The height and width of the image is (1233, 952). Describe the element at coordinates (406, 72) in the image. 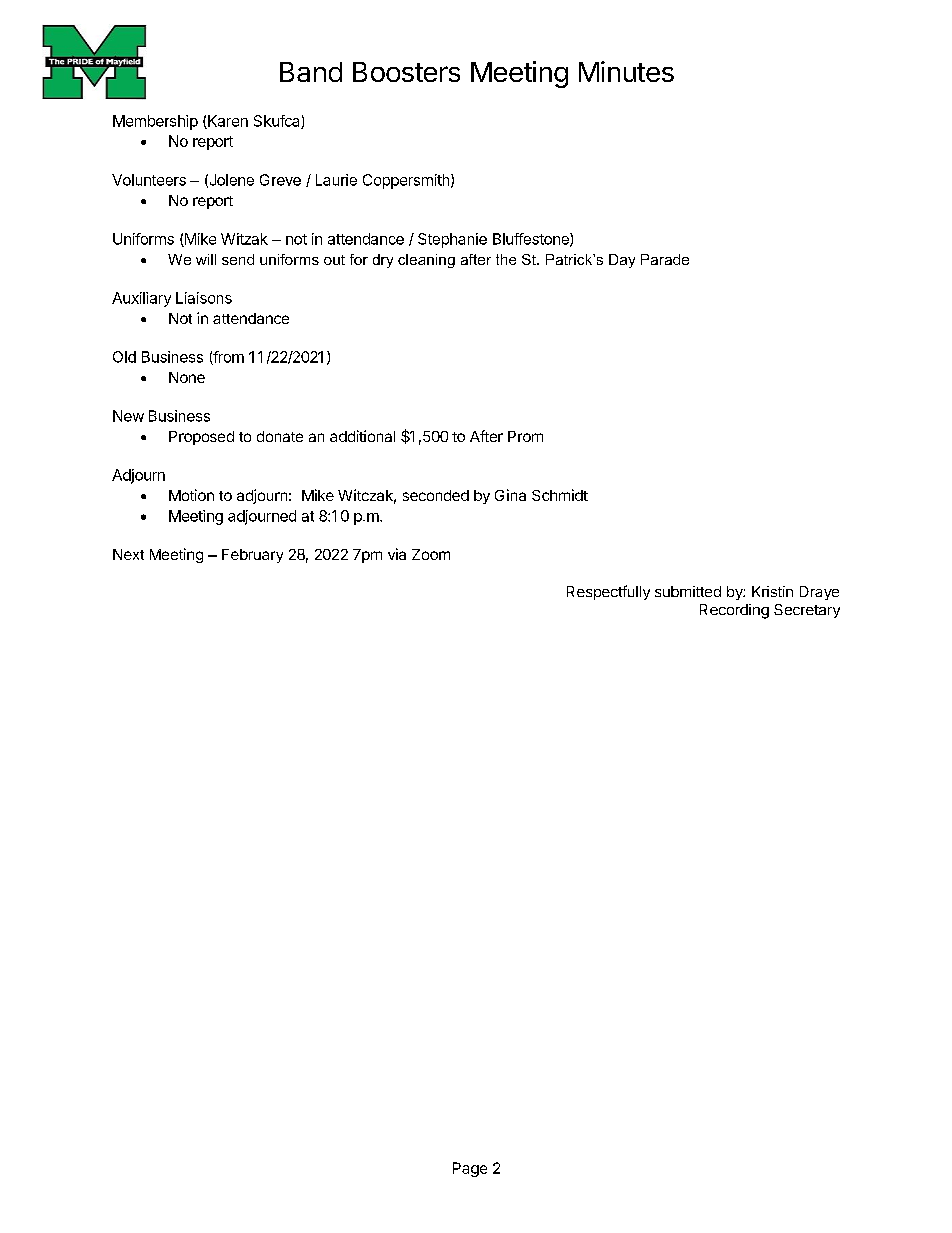

I see `Boosters` at that location.
